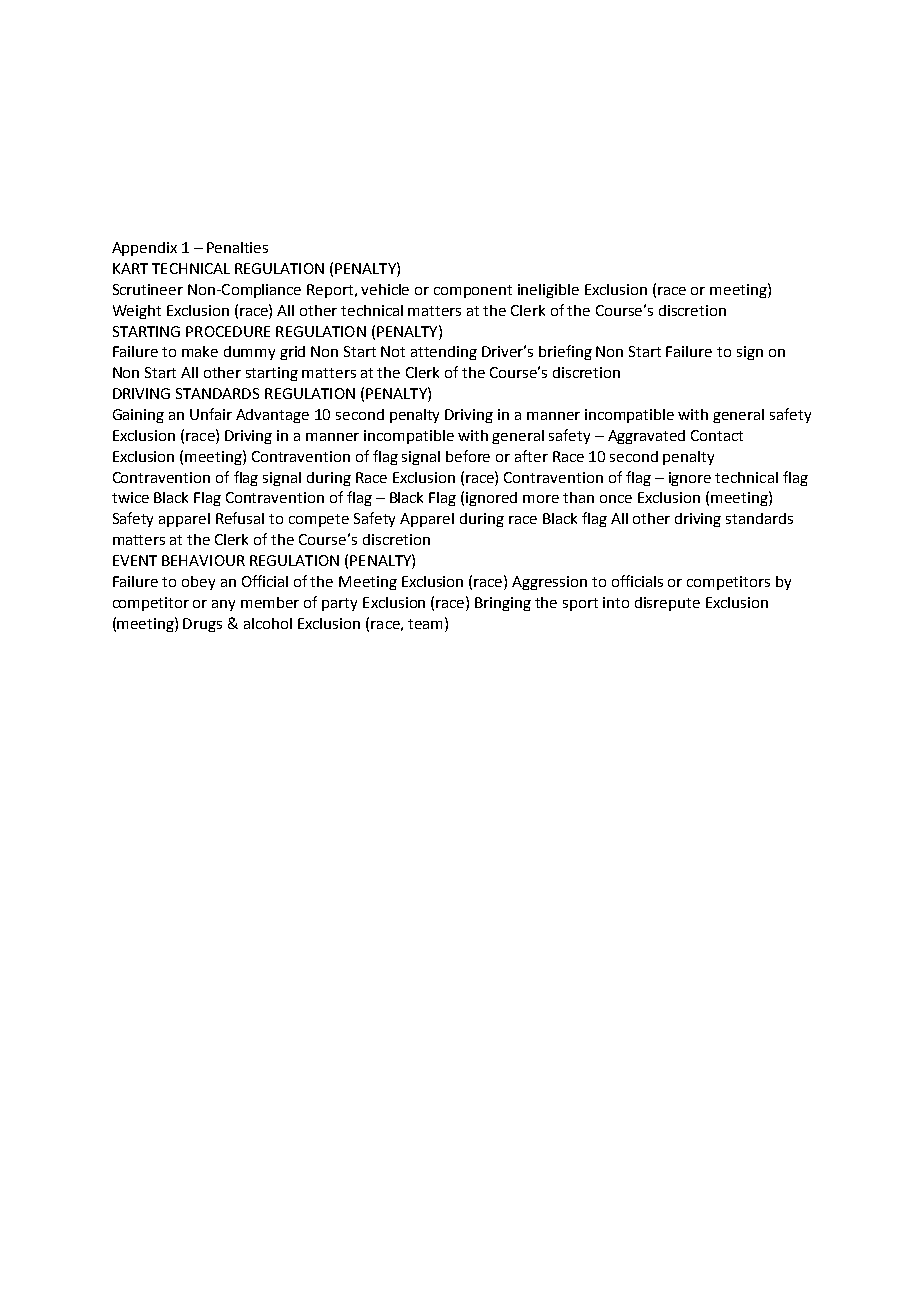 The height and width of the page is (1308, 924). Describe the element at coordinates (385, 289) in the page. I see `vehicle` at that location.
